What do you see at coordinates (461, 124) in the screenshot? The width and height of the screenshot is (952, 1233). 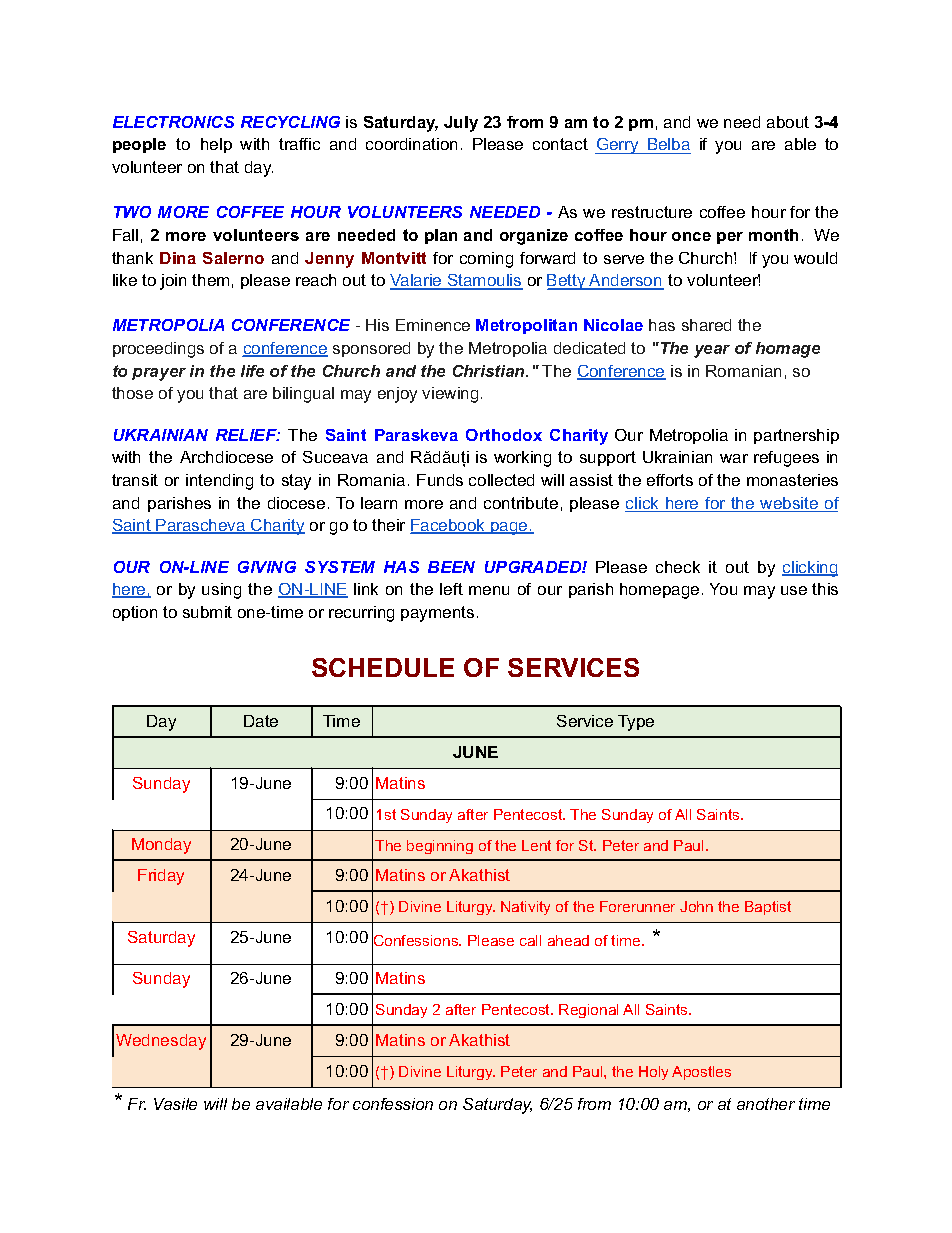 I see `July` at bounding box center [461, 124].
